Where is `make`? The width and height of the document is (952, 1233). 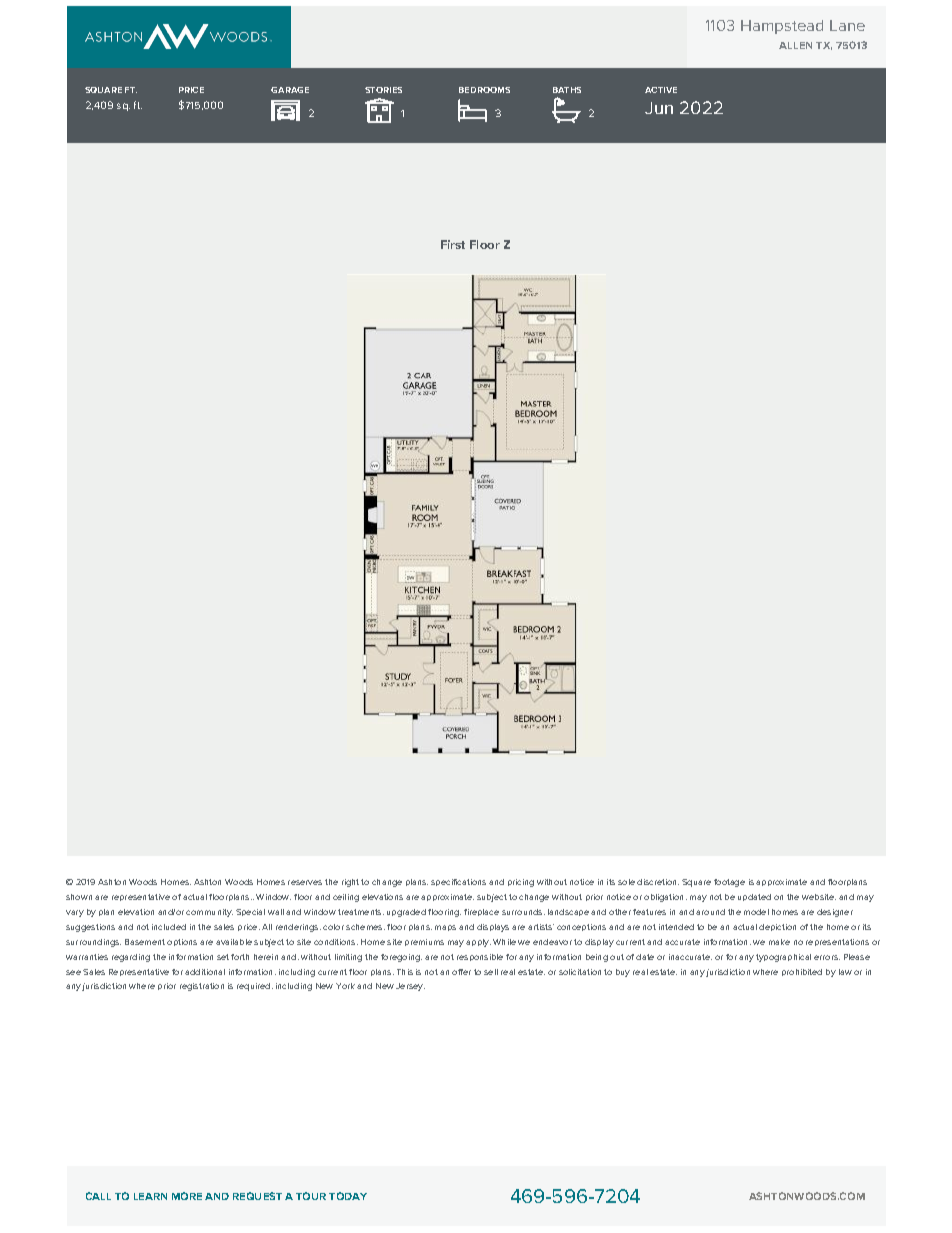 make is located at coordinates (779, 942).
